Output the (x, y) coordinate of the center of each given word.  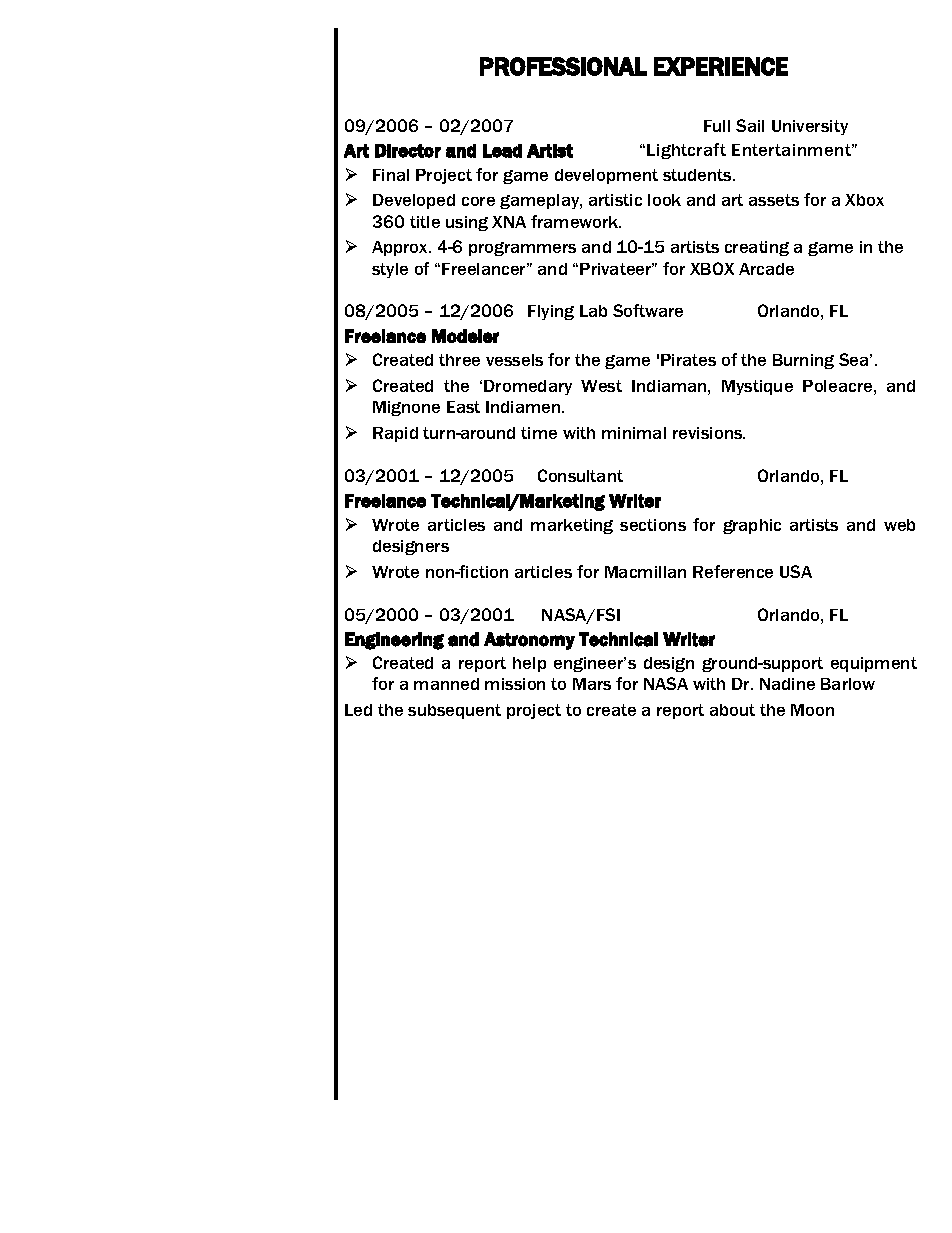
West (601, 386)
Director (408, 151)
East (463, 407)
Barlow (848, 684)
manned (446, 684)
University (810, 127)
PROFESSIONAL (563, 66)
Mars (592, 684)
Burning (803, 361)
